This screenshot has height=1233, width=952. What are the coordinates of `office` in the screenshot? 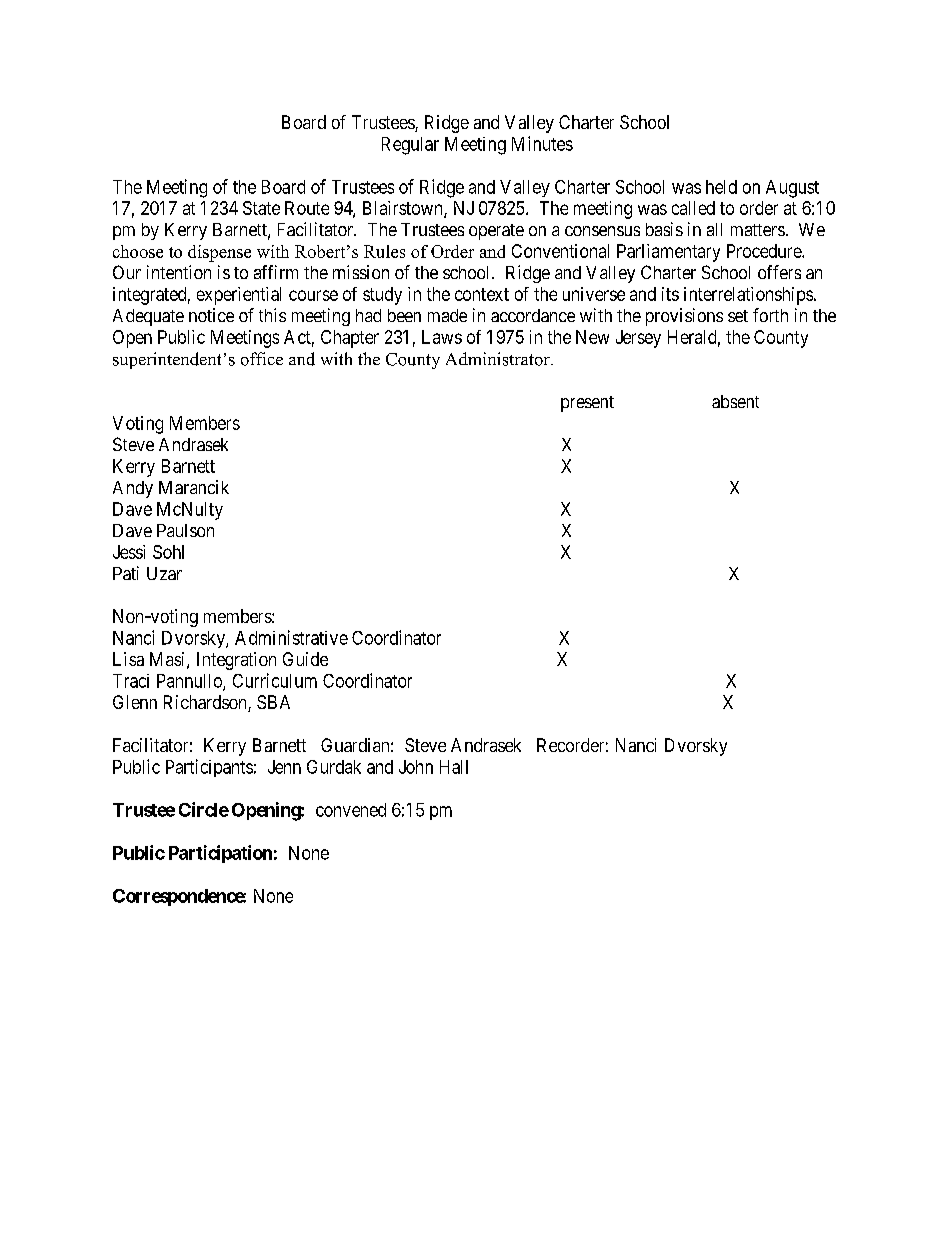 It's located at (262, 359).
